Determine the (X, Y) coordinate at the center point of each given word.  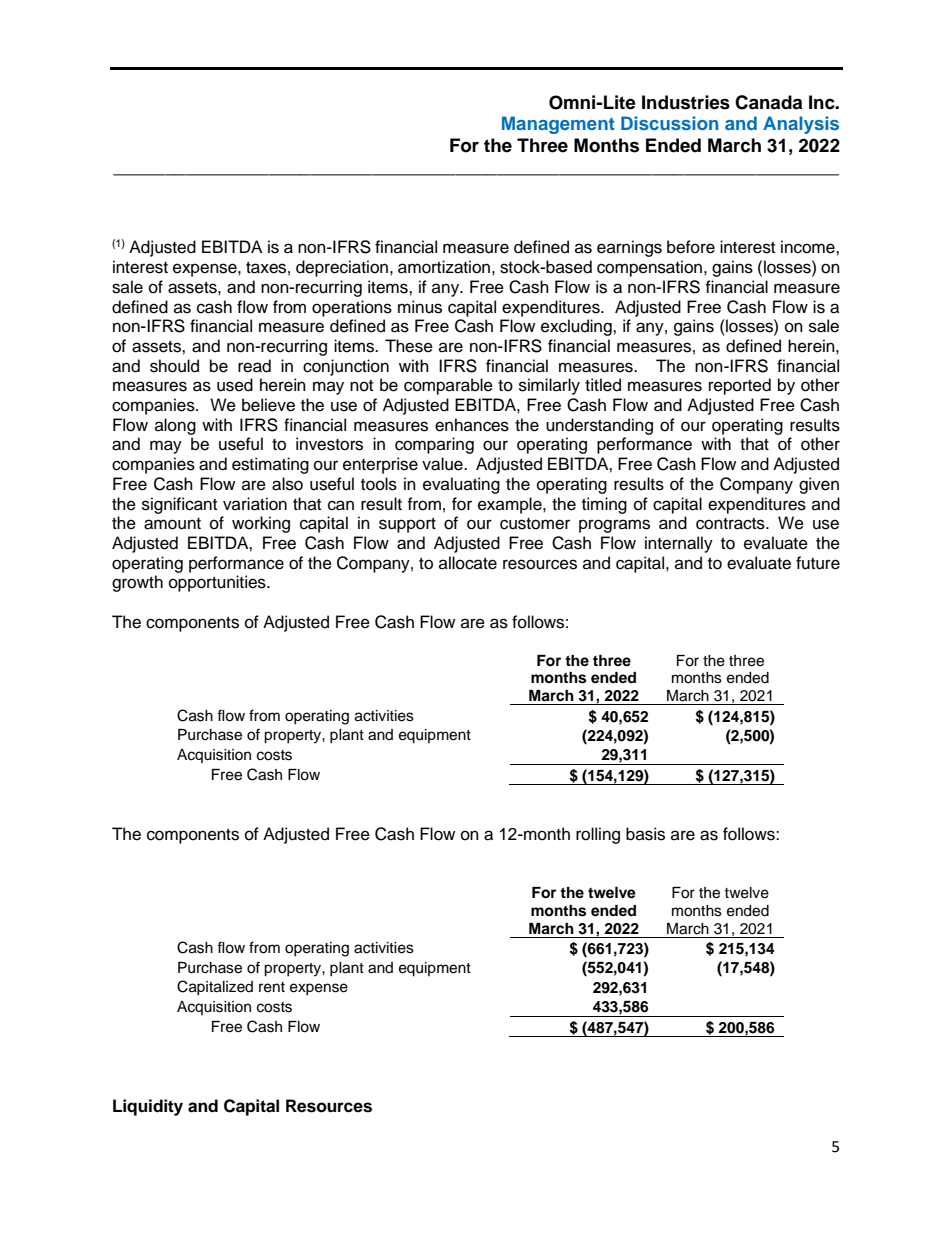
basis (645, 834)
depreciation (342, 268)
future (818, 563)
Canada (768, 102)
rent (272, 987)
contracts (731, 524)
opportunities (218, 583)
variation (255, 504)
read (254, 366)
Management (558, 125)
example (511, 505)
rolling (598, 835)
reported (740, 386)
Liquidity (148, 1107)
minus (420, 307)
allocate (468, 563)
